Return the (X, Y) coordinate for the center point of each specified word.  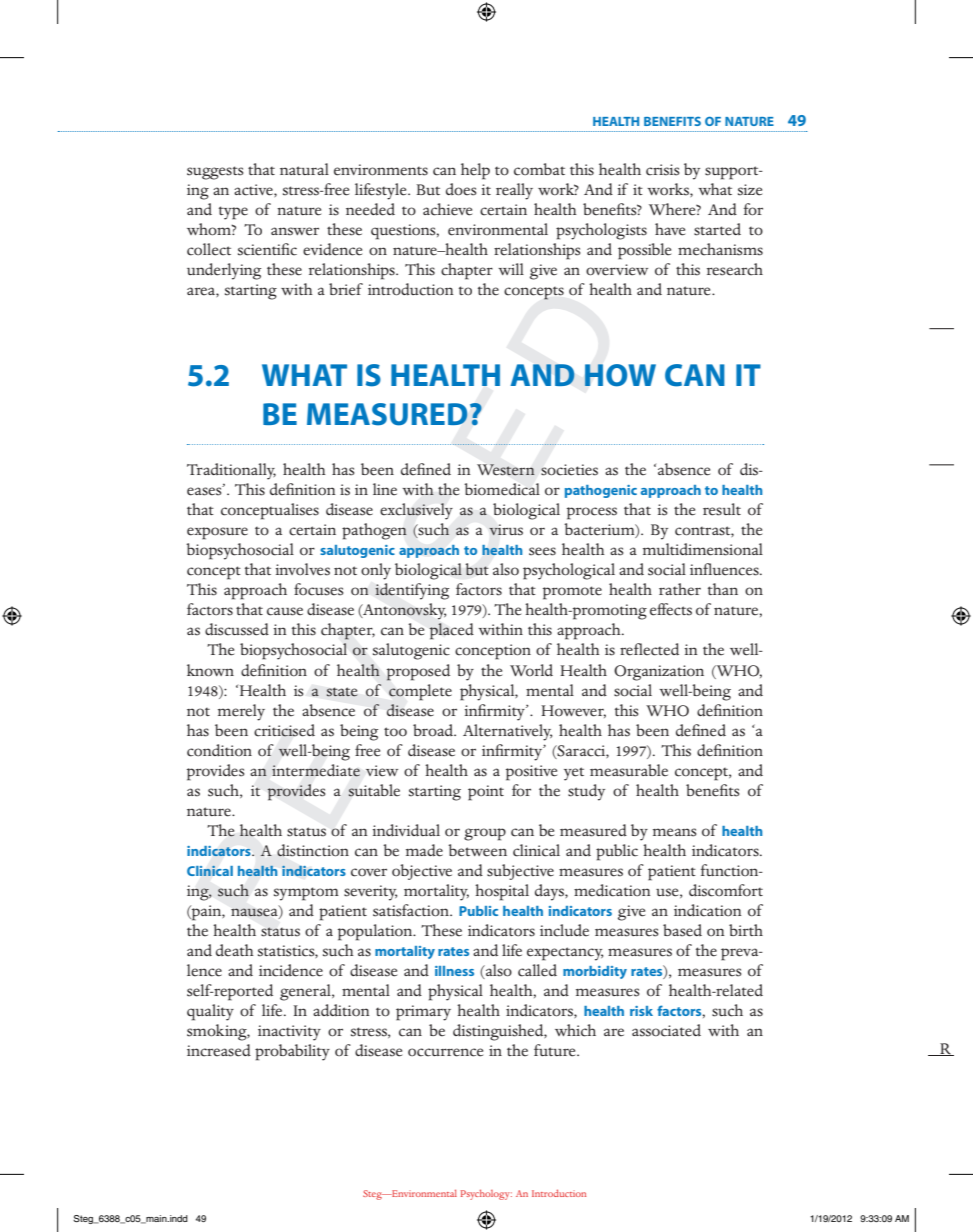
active (254, 190)
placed (451, 631)
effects (671, 609)
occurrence (445, 1052)
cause (285, 611)
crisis (662, 170)
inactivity (289, 1033)
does (461, 189)
